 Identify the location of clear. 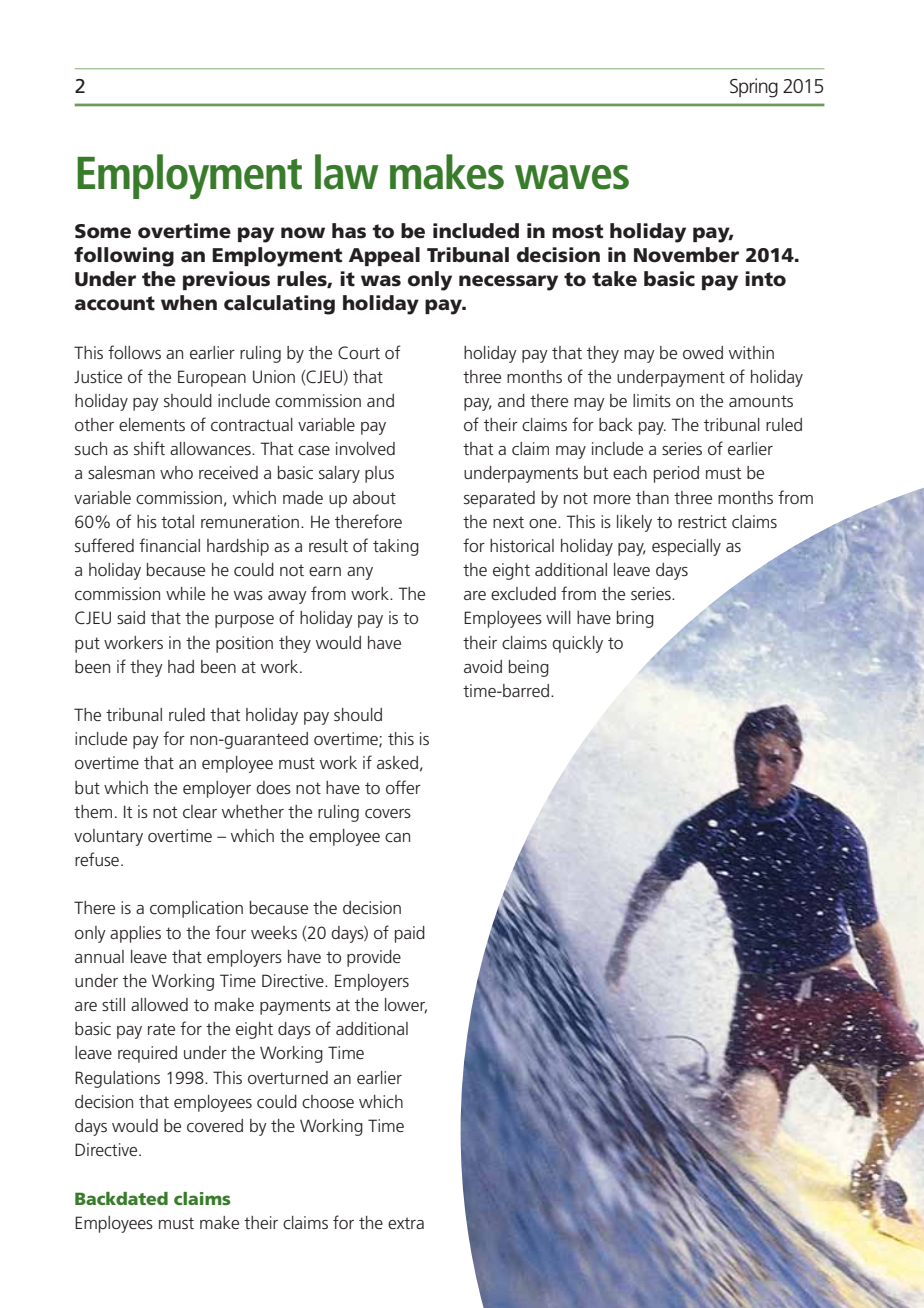
(200, 811).
